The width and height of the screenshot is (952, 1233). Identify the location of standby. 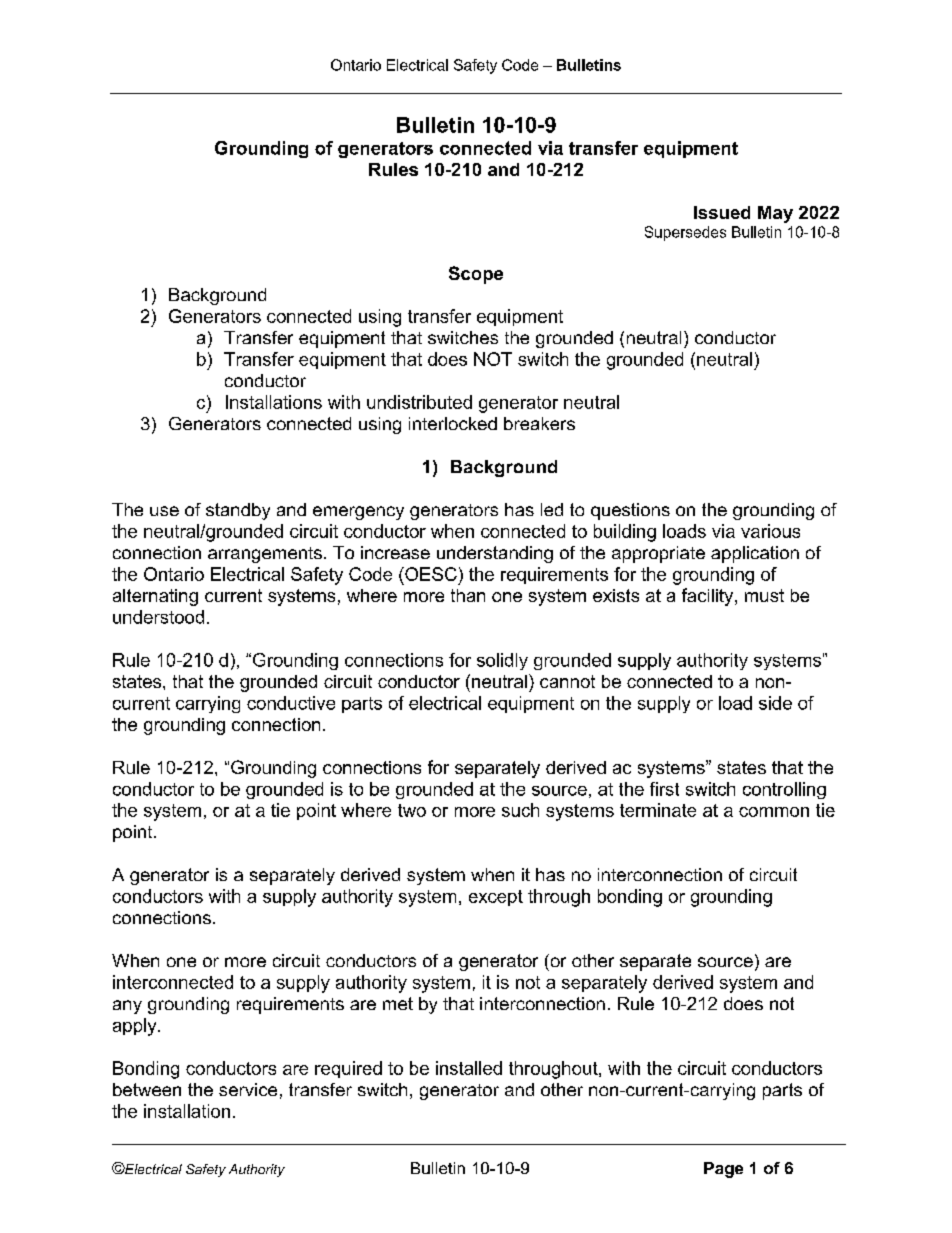
(238, 511).
